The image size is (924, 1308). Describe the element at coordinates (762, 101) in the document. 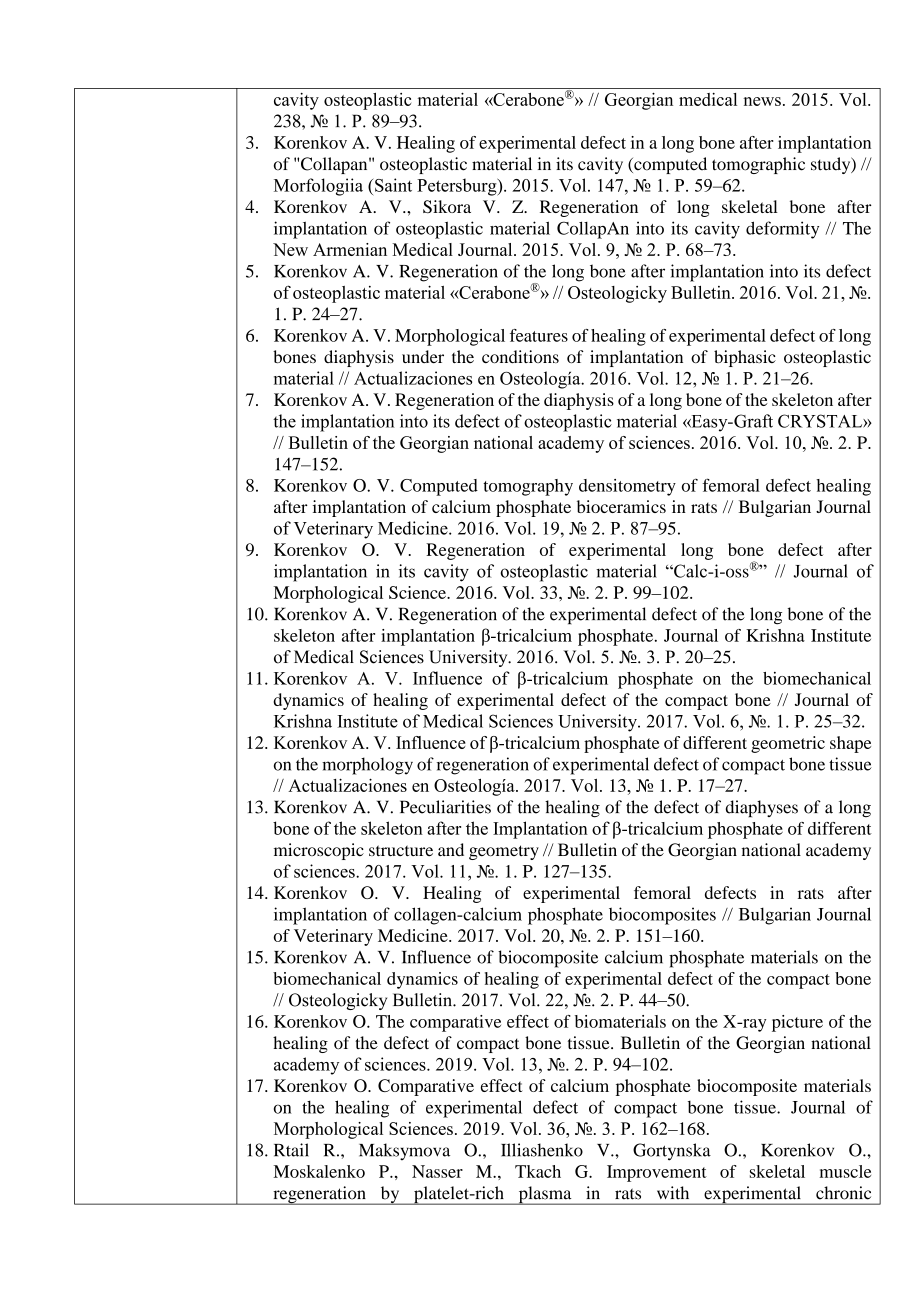

I see `news` at that location.
